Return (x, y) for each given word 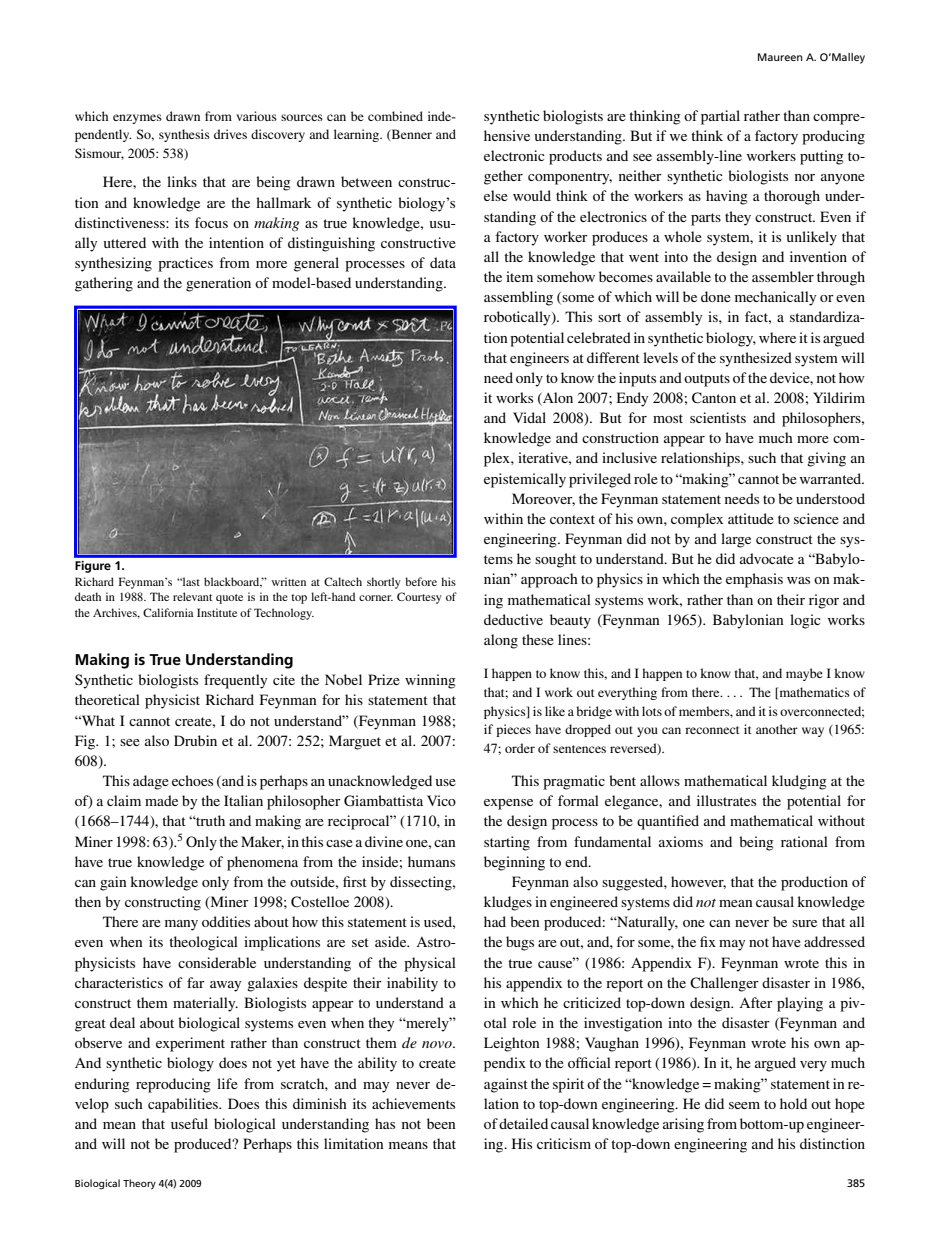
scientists (718, 417)
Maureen (780, 57)
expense (508, 804)
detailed (523, 1123)
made (161, 800)
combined (395, 116)
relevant (192, 596)
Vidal (529, 417)
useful (189, 1123)
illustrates (726, 800)
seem (744, 1105)
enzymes (137, 119)
